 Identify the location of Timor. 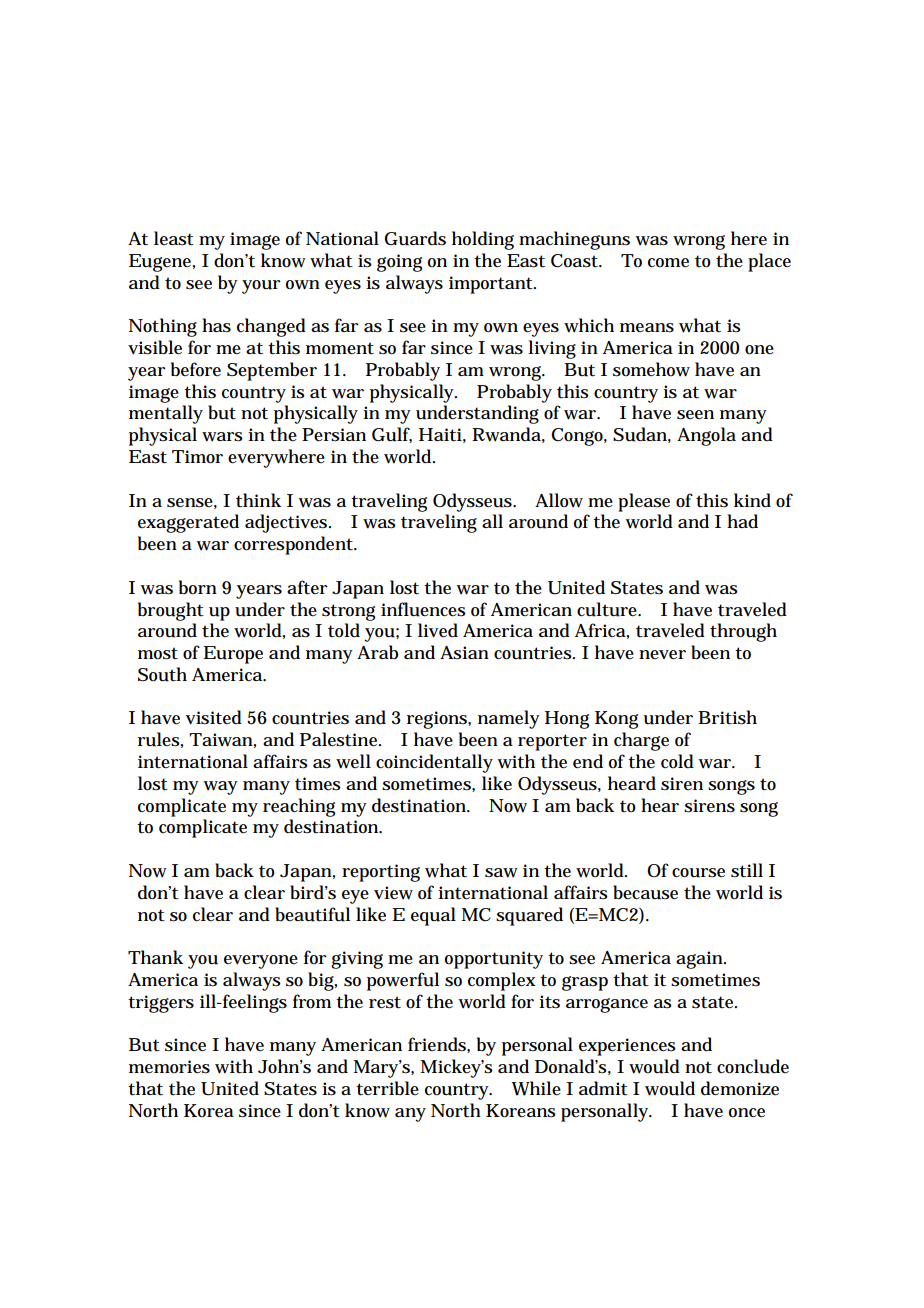
(197, 457).
